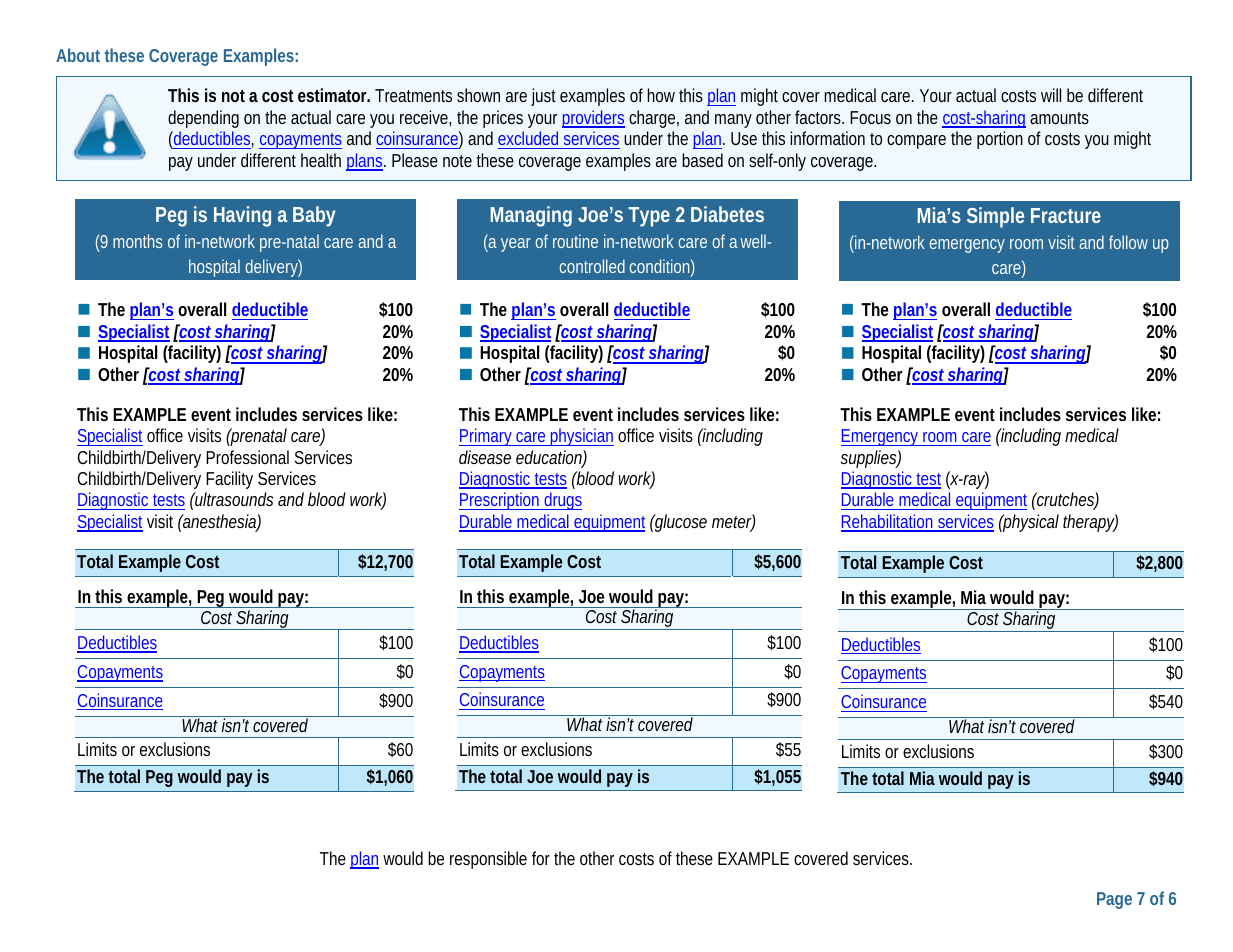 The image size is (1233, 952). I want to click on responsible, so click(488, 860).
